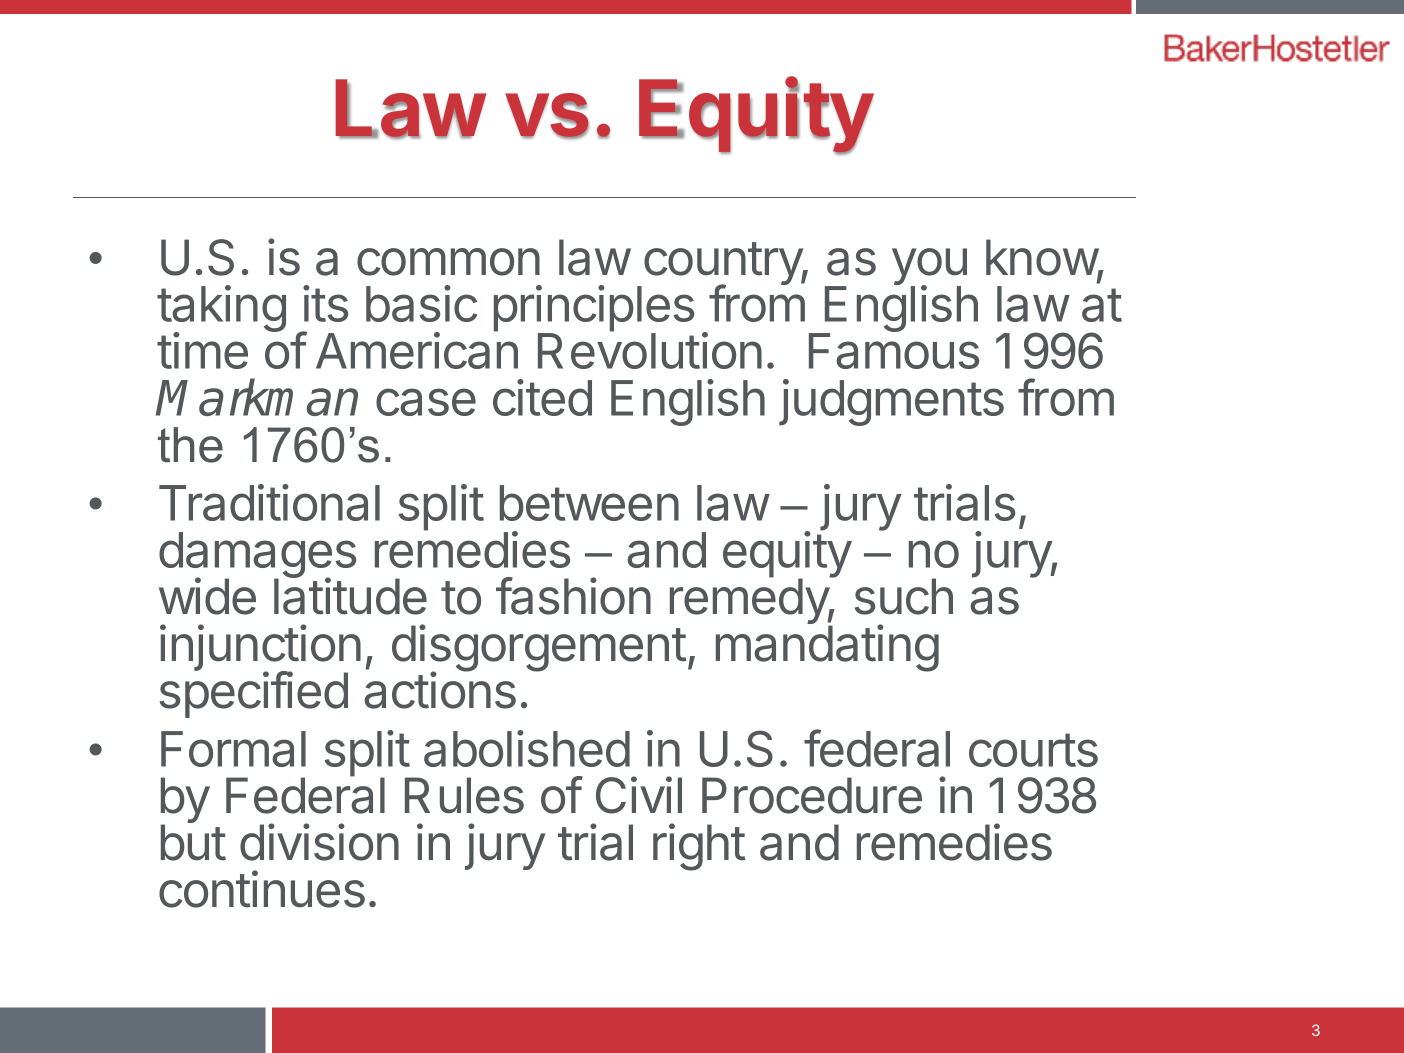 The width and height of the screenshot is (1404, 1053). Describe the element at coordinates (527, 748) in the screenshot. I see `abolished` at that location.
